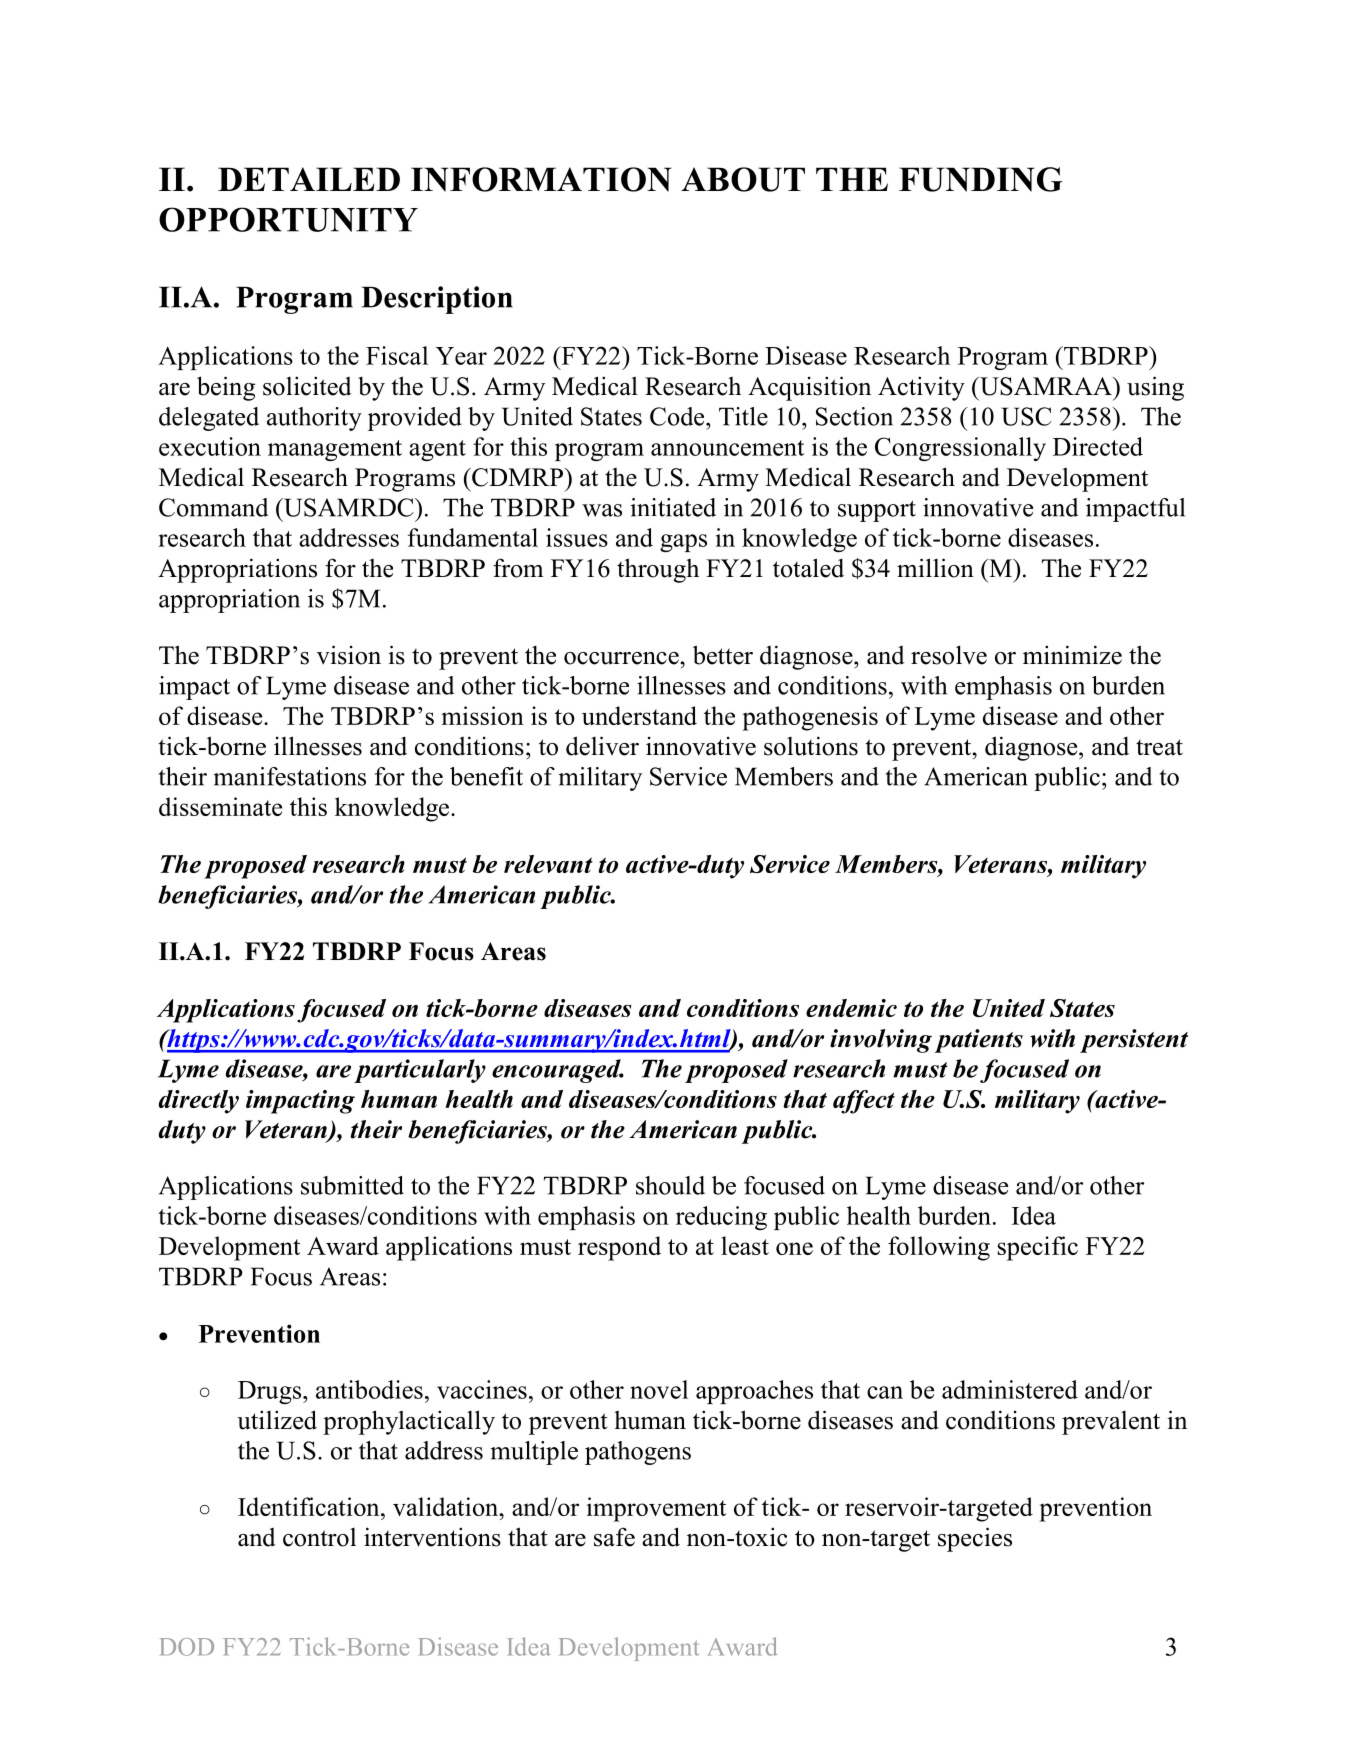  Describe the element at coordinates (349, 655) in the screenshot. I see `vision` at that location.
